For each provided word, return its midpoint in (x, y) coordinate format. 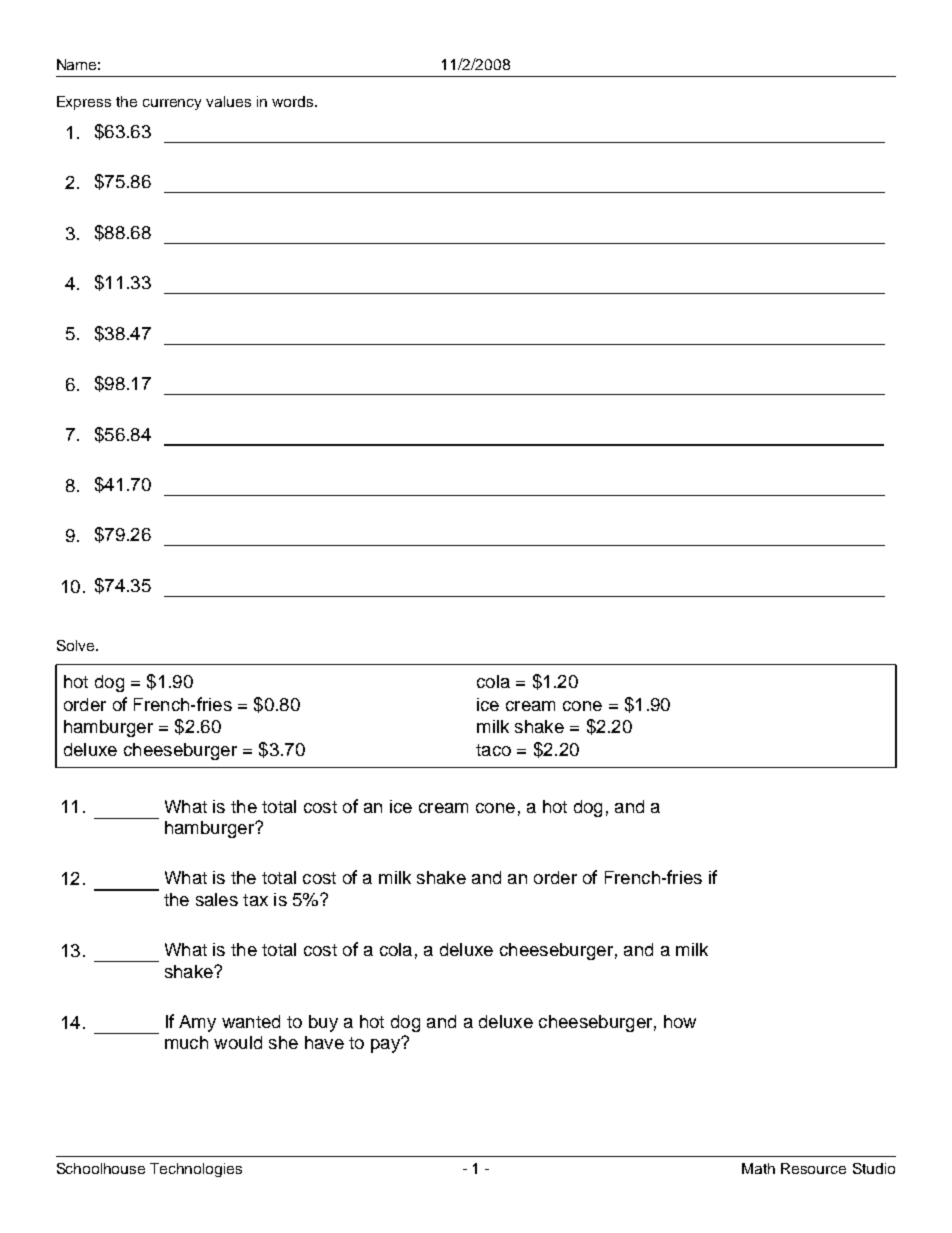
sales (217, 899)
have (324, 1042)
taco (493, 750)
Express (84, 103)
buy (323, 1023)
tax (255, 900)
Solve (77, 645)
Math (758, 1168)
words (294, 101)
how (680, 1021)
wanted (251, 1021)
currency (172, 104)
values (228, 101)
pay (386, 1045)
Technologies (196, 1170)
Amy (197, 1023)
